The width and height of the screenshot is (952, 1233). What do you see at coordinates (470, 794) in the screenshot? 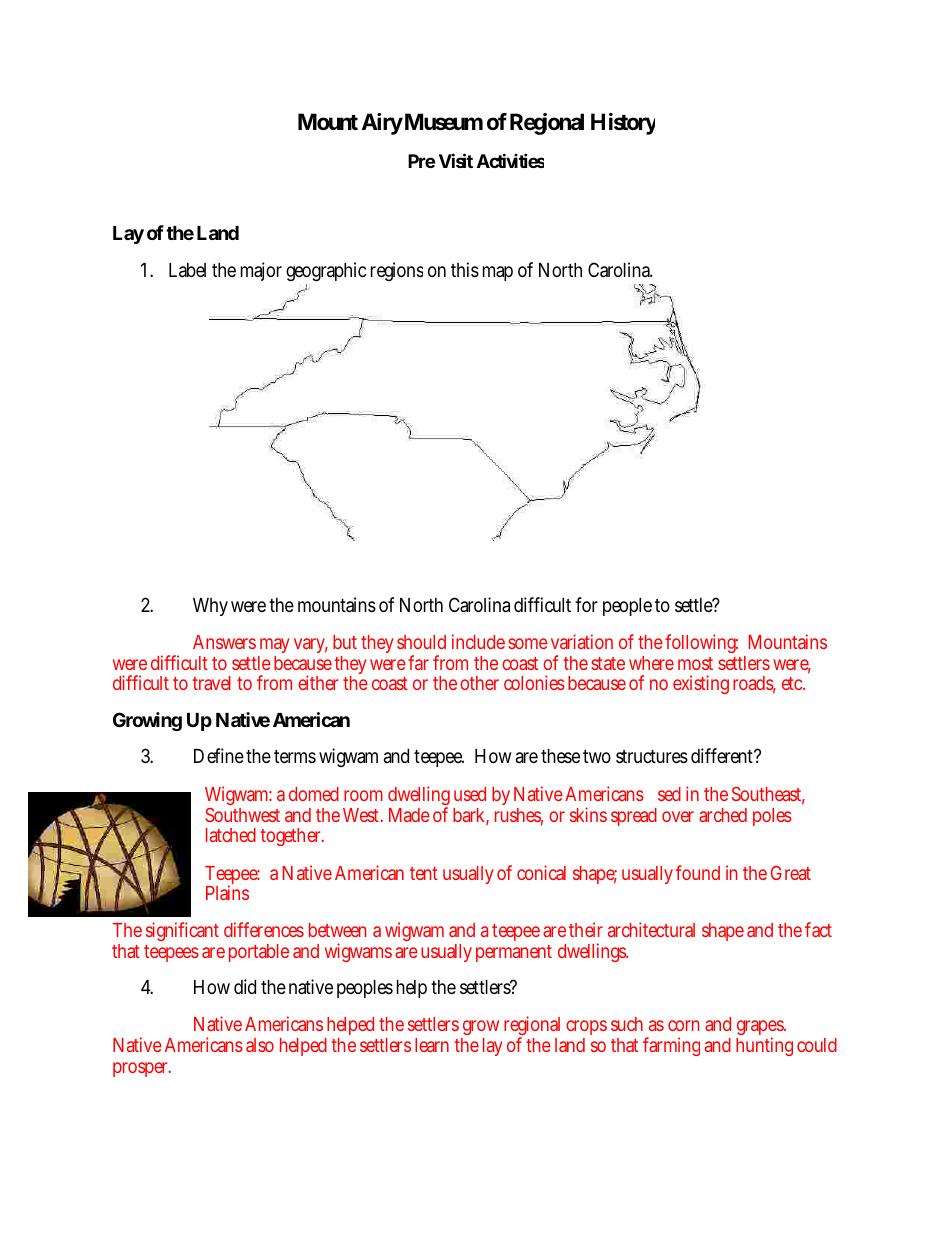
I see `used` at bounding box center [470, 794].
